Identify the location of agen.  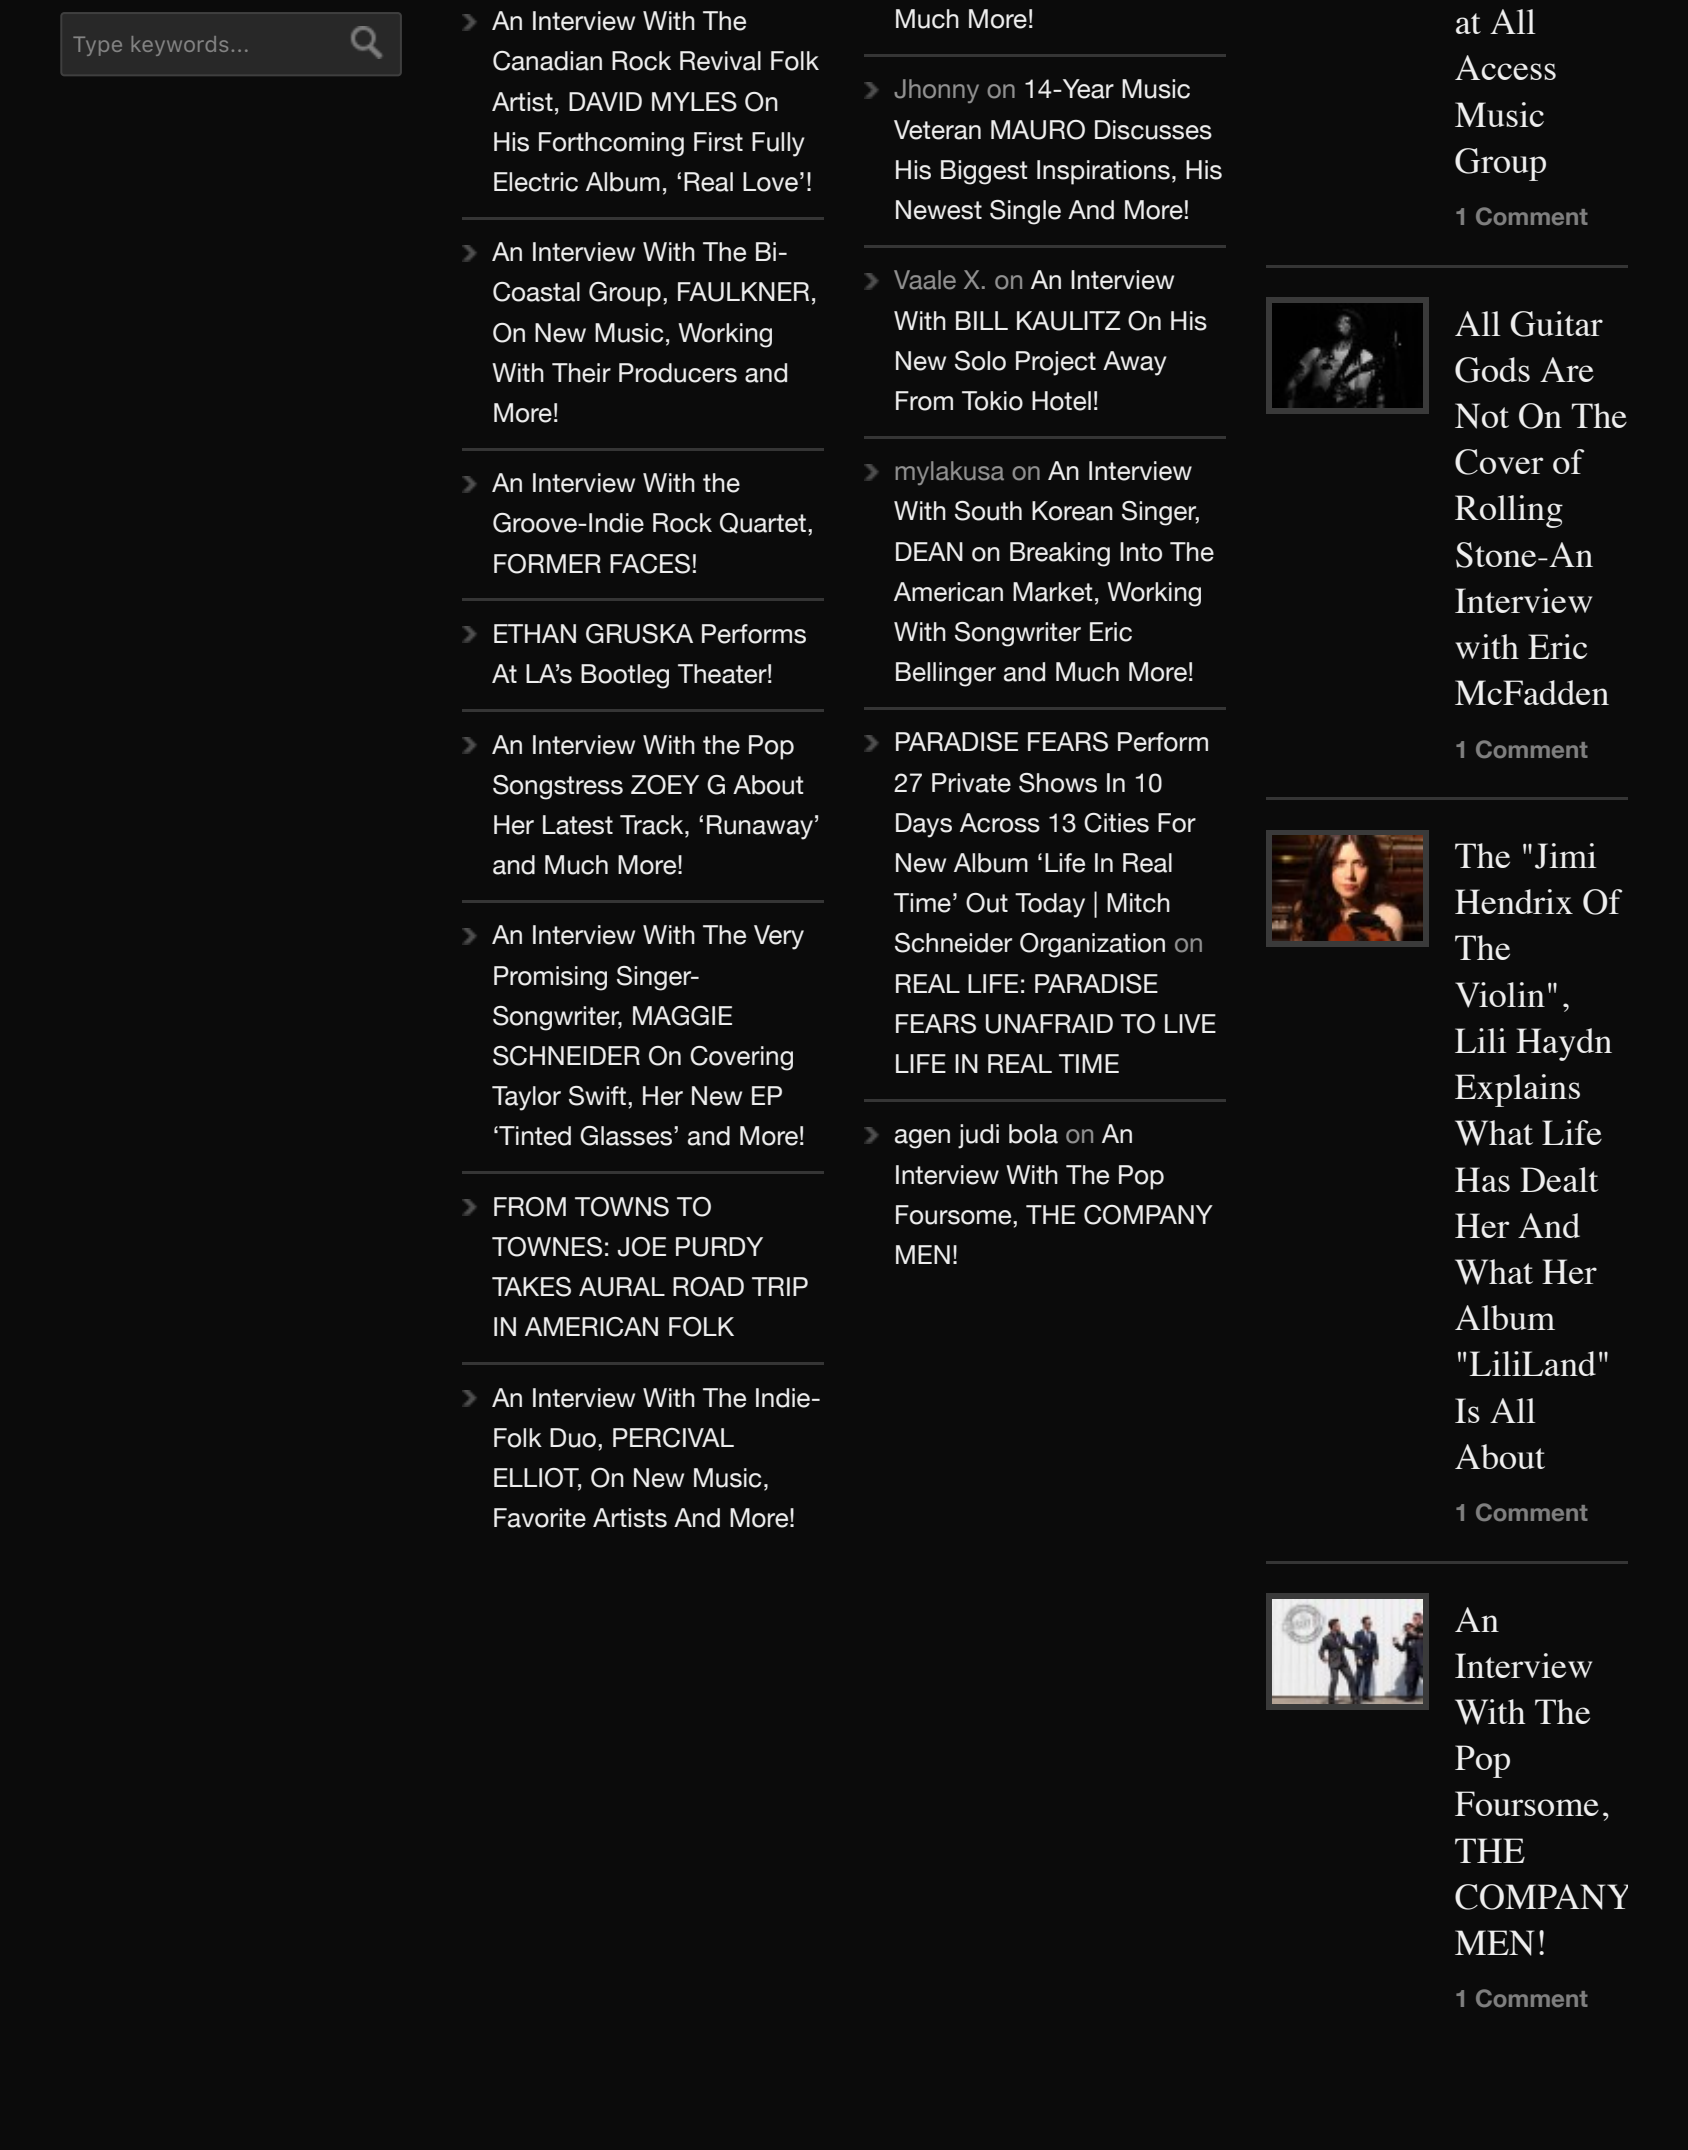
(922, 1139).
